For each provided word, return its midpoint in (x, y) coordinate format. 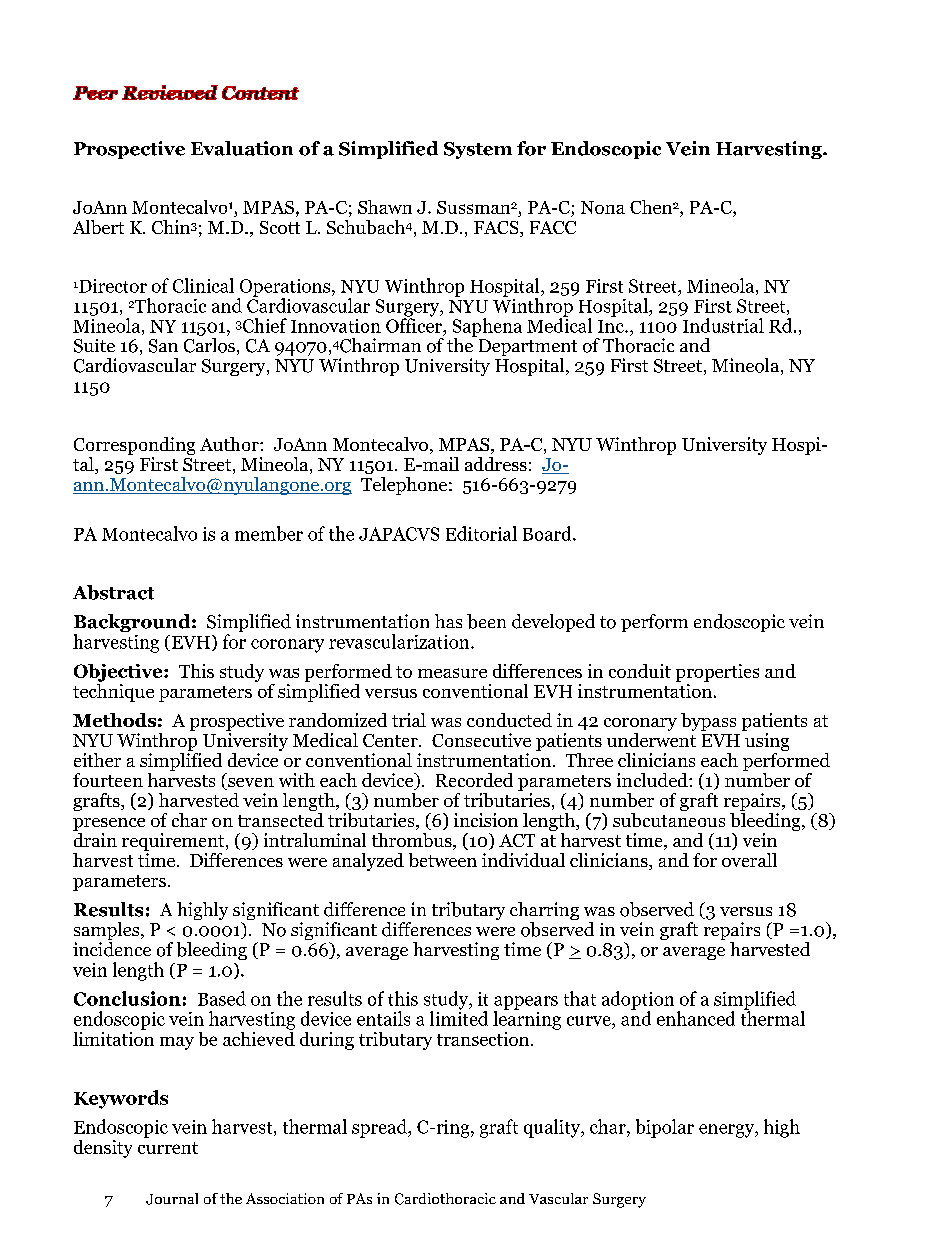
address (496, 464)
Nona (603, 207)
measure (452, 673)
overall (749, 860)
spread (381, 1128)
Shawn (385, 207)
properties (717, 673)
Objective (119, 673)
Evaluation (242, 148)
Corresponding (134, 447)
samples (108, 932)
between (443, 860)
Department (528, 349)
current (168, 1148)
